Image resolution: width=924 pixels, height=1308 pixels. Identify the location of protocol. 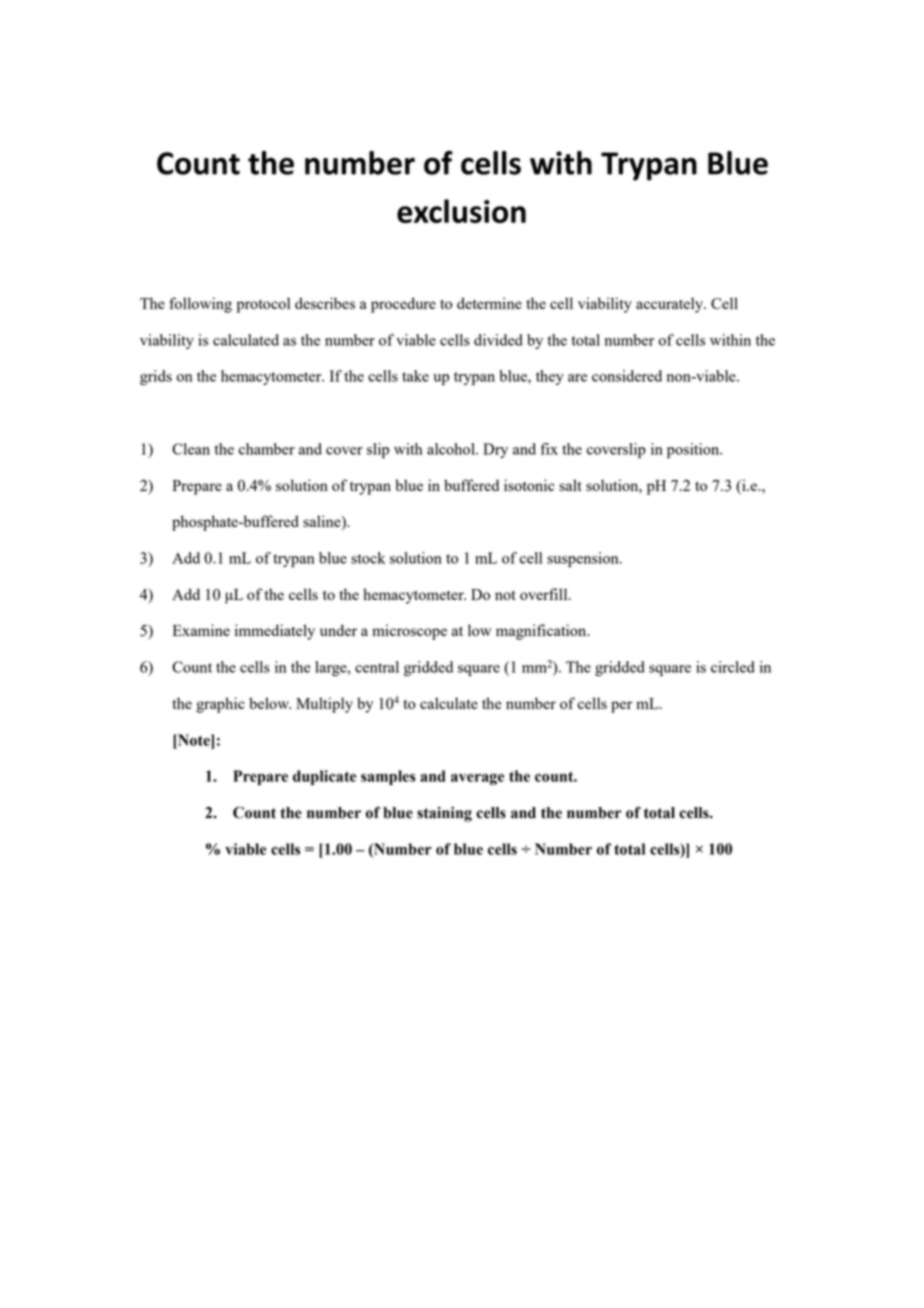
(263, 305).
